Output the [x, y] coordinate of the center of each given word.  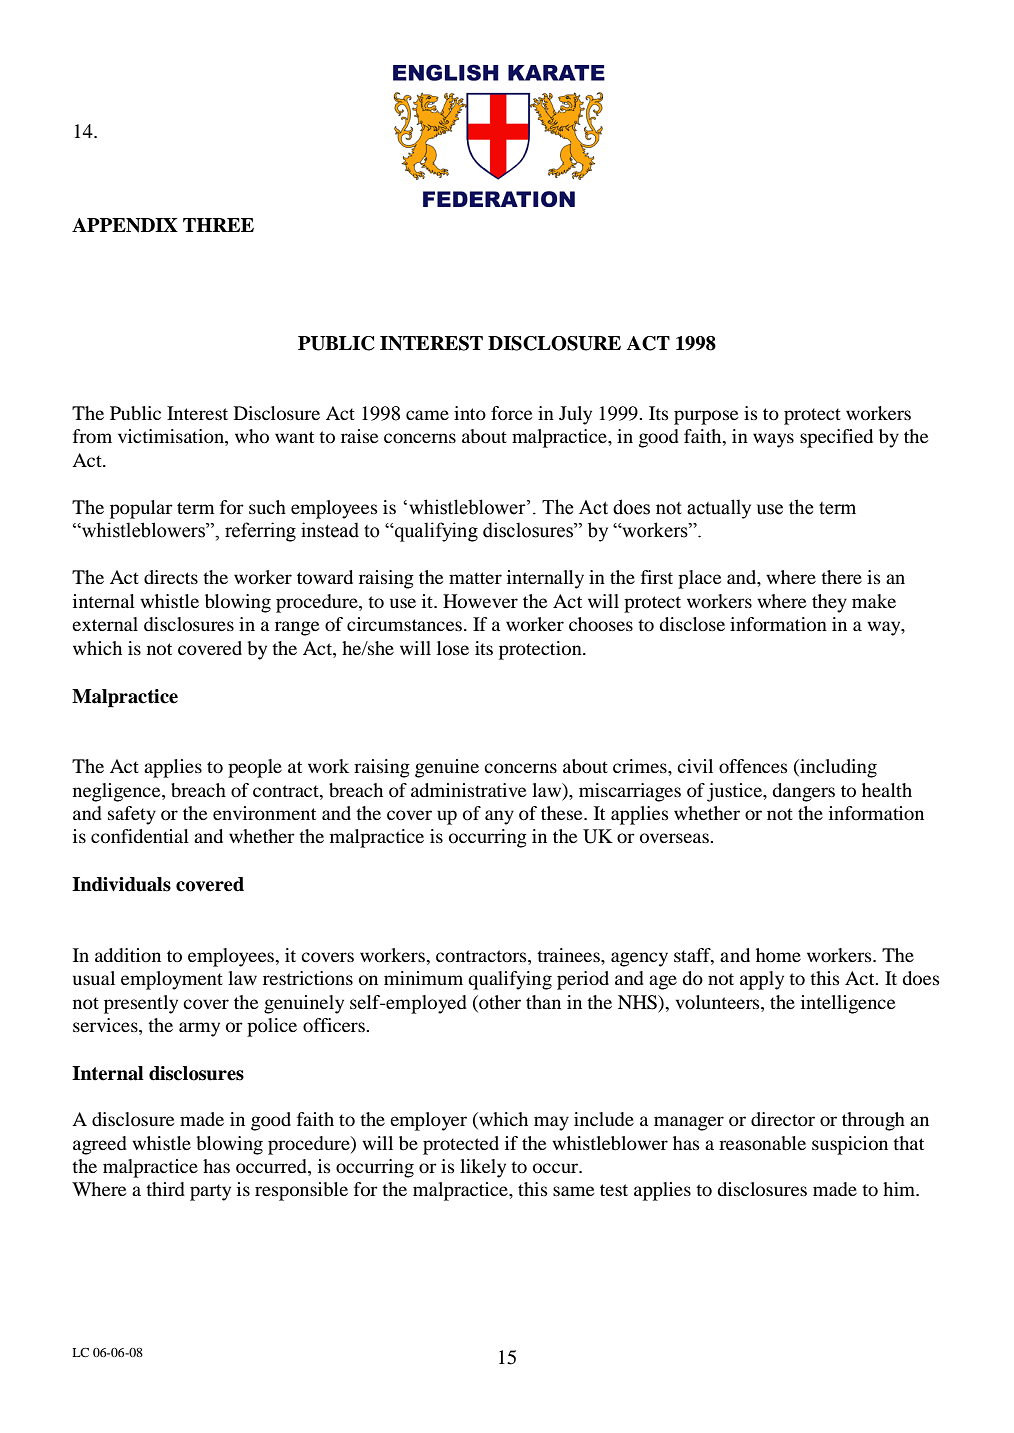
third [165, 1189]
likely [483, 1168]
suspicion [850, 1145]
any [499, 817]
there [841, 577]
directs [171, 577]
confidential [140, 836]
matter [475, 578]
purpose [706, 417]
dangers [803, 792]
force [511, 413]
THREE [218, 225]
